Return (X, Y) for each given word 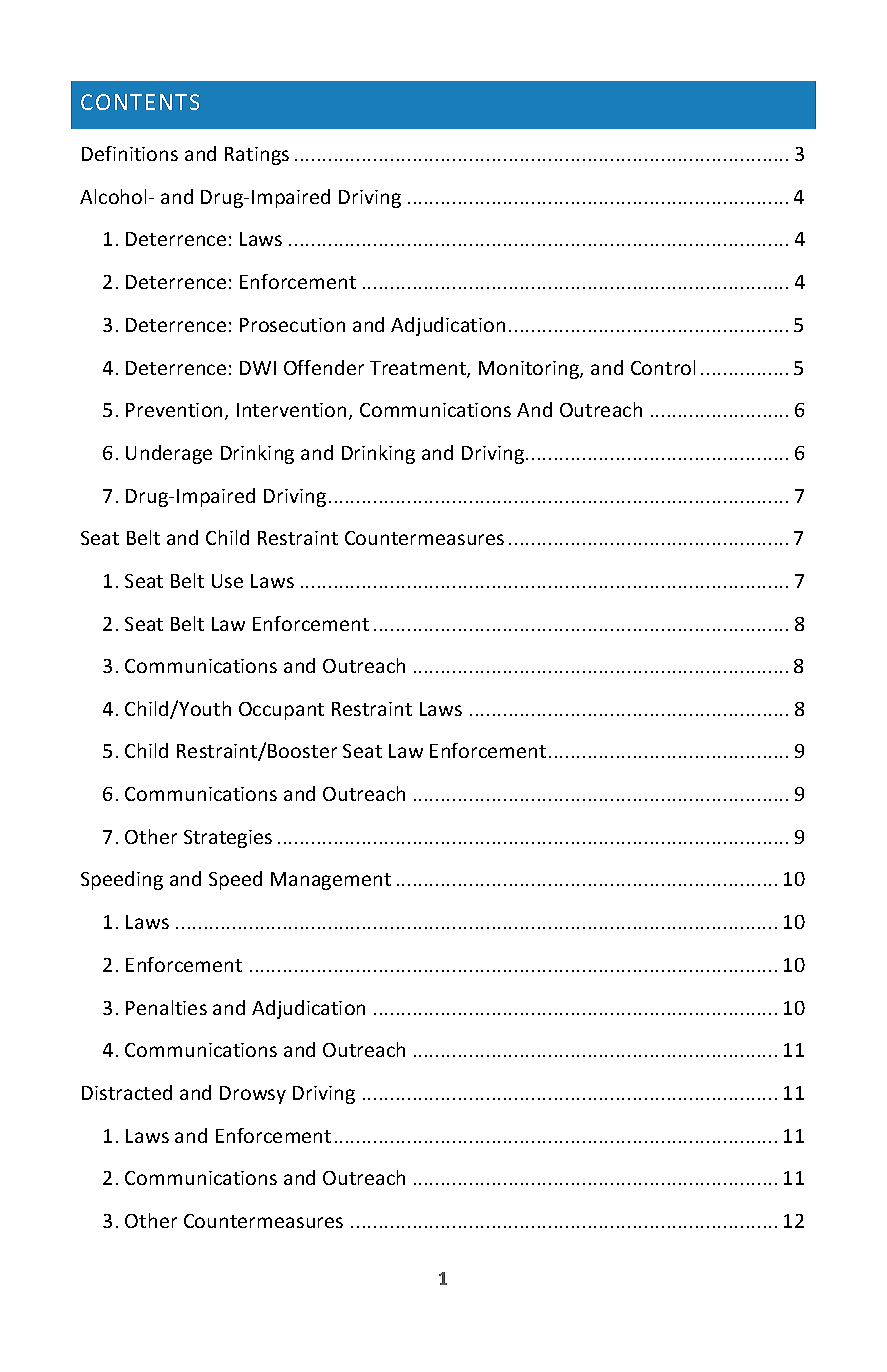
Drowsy (253, 1095)
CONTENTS (140, 102)
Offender (324, 367)
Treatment (419, 369)
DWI (258, 368)
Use (227, 581)
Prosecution (292, 325)
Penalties (166, 1007)
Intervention (291, 410)
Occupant (281, 711)
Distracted (127, 1092)
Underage (169, 454)
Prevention (174, 410)
